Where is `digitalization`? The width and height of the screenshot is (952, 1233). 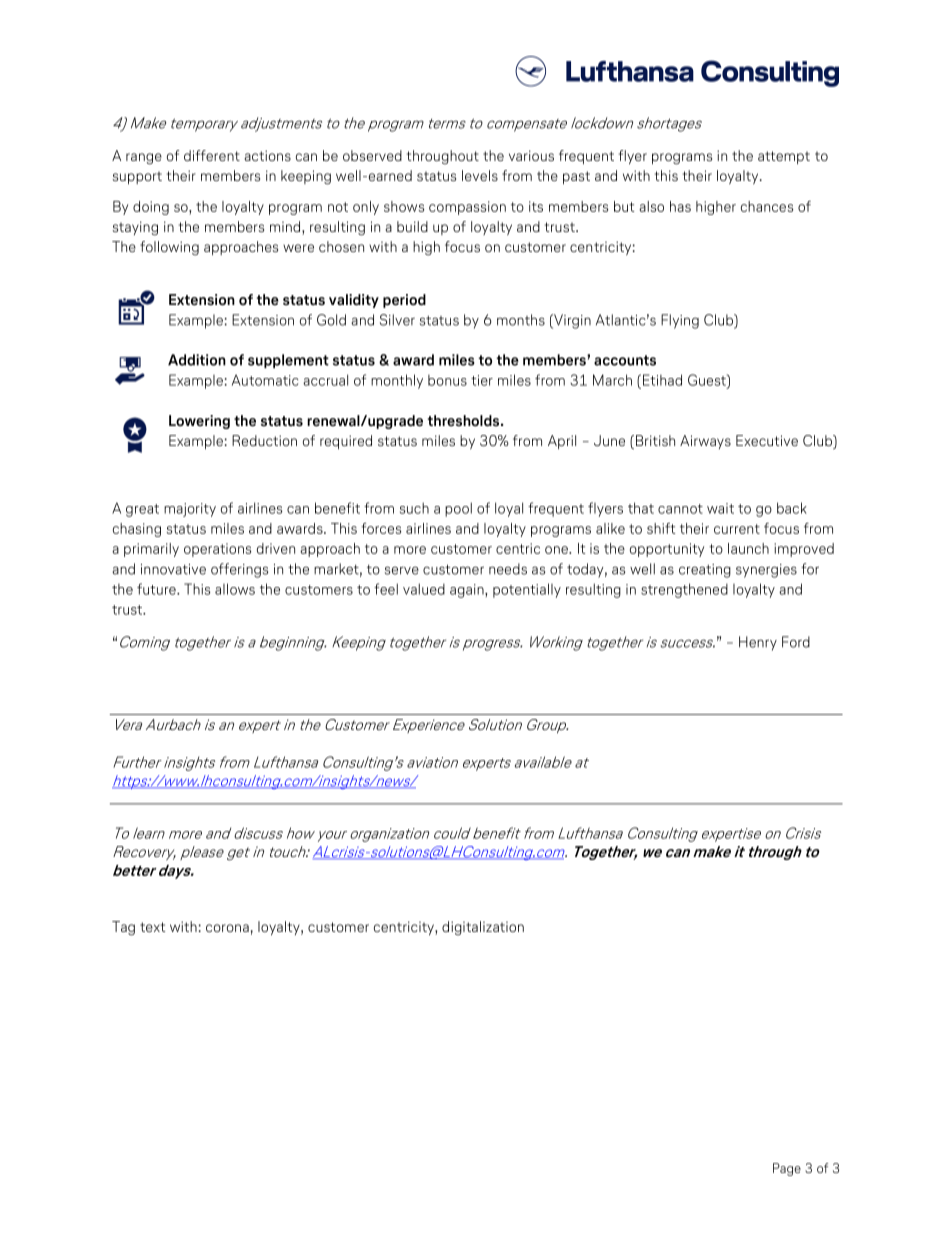
digitalization is located at coordinates (483, 928).
